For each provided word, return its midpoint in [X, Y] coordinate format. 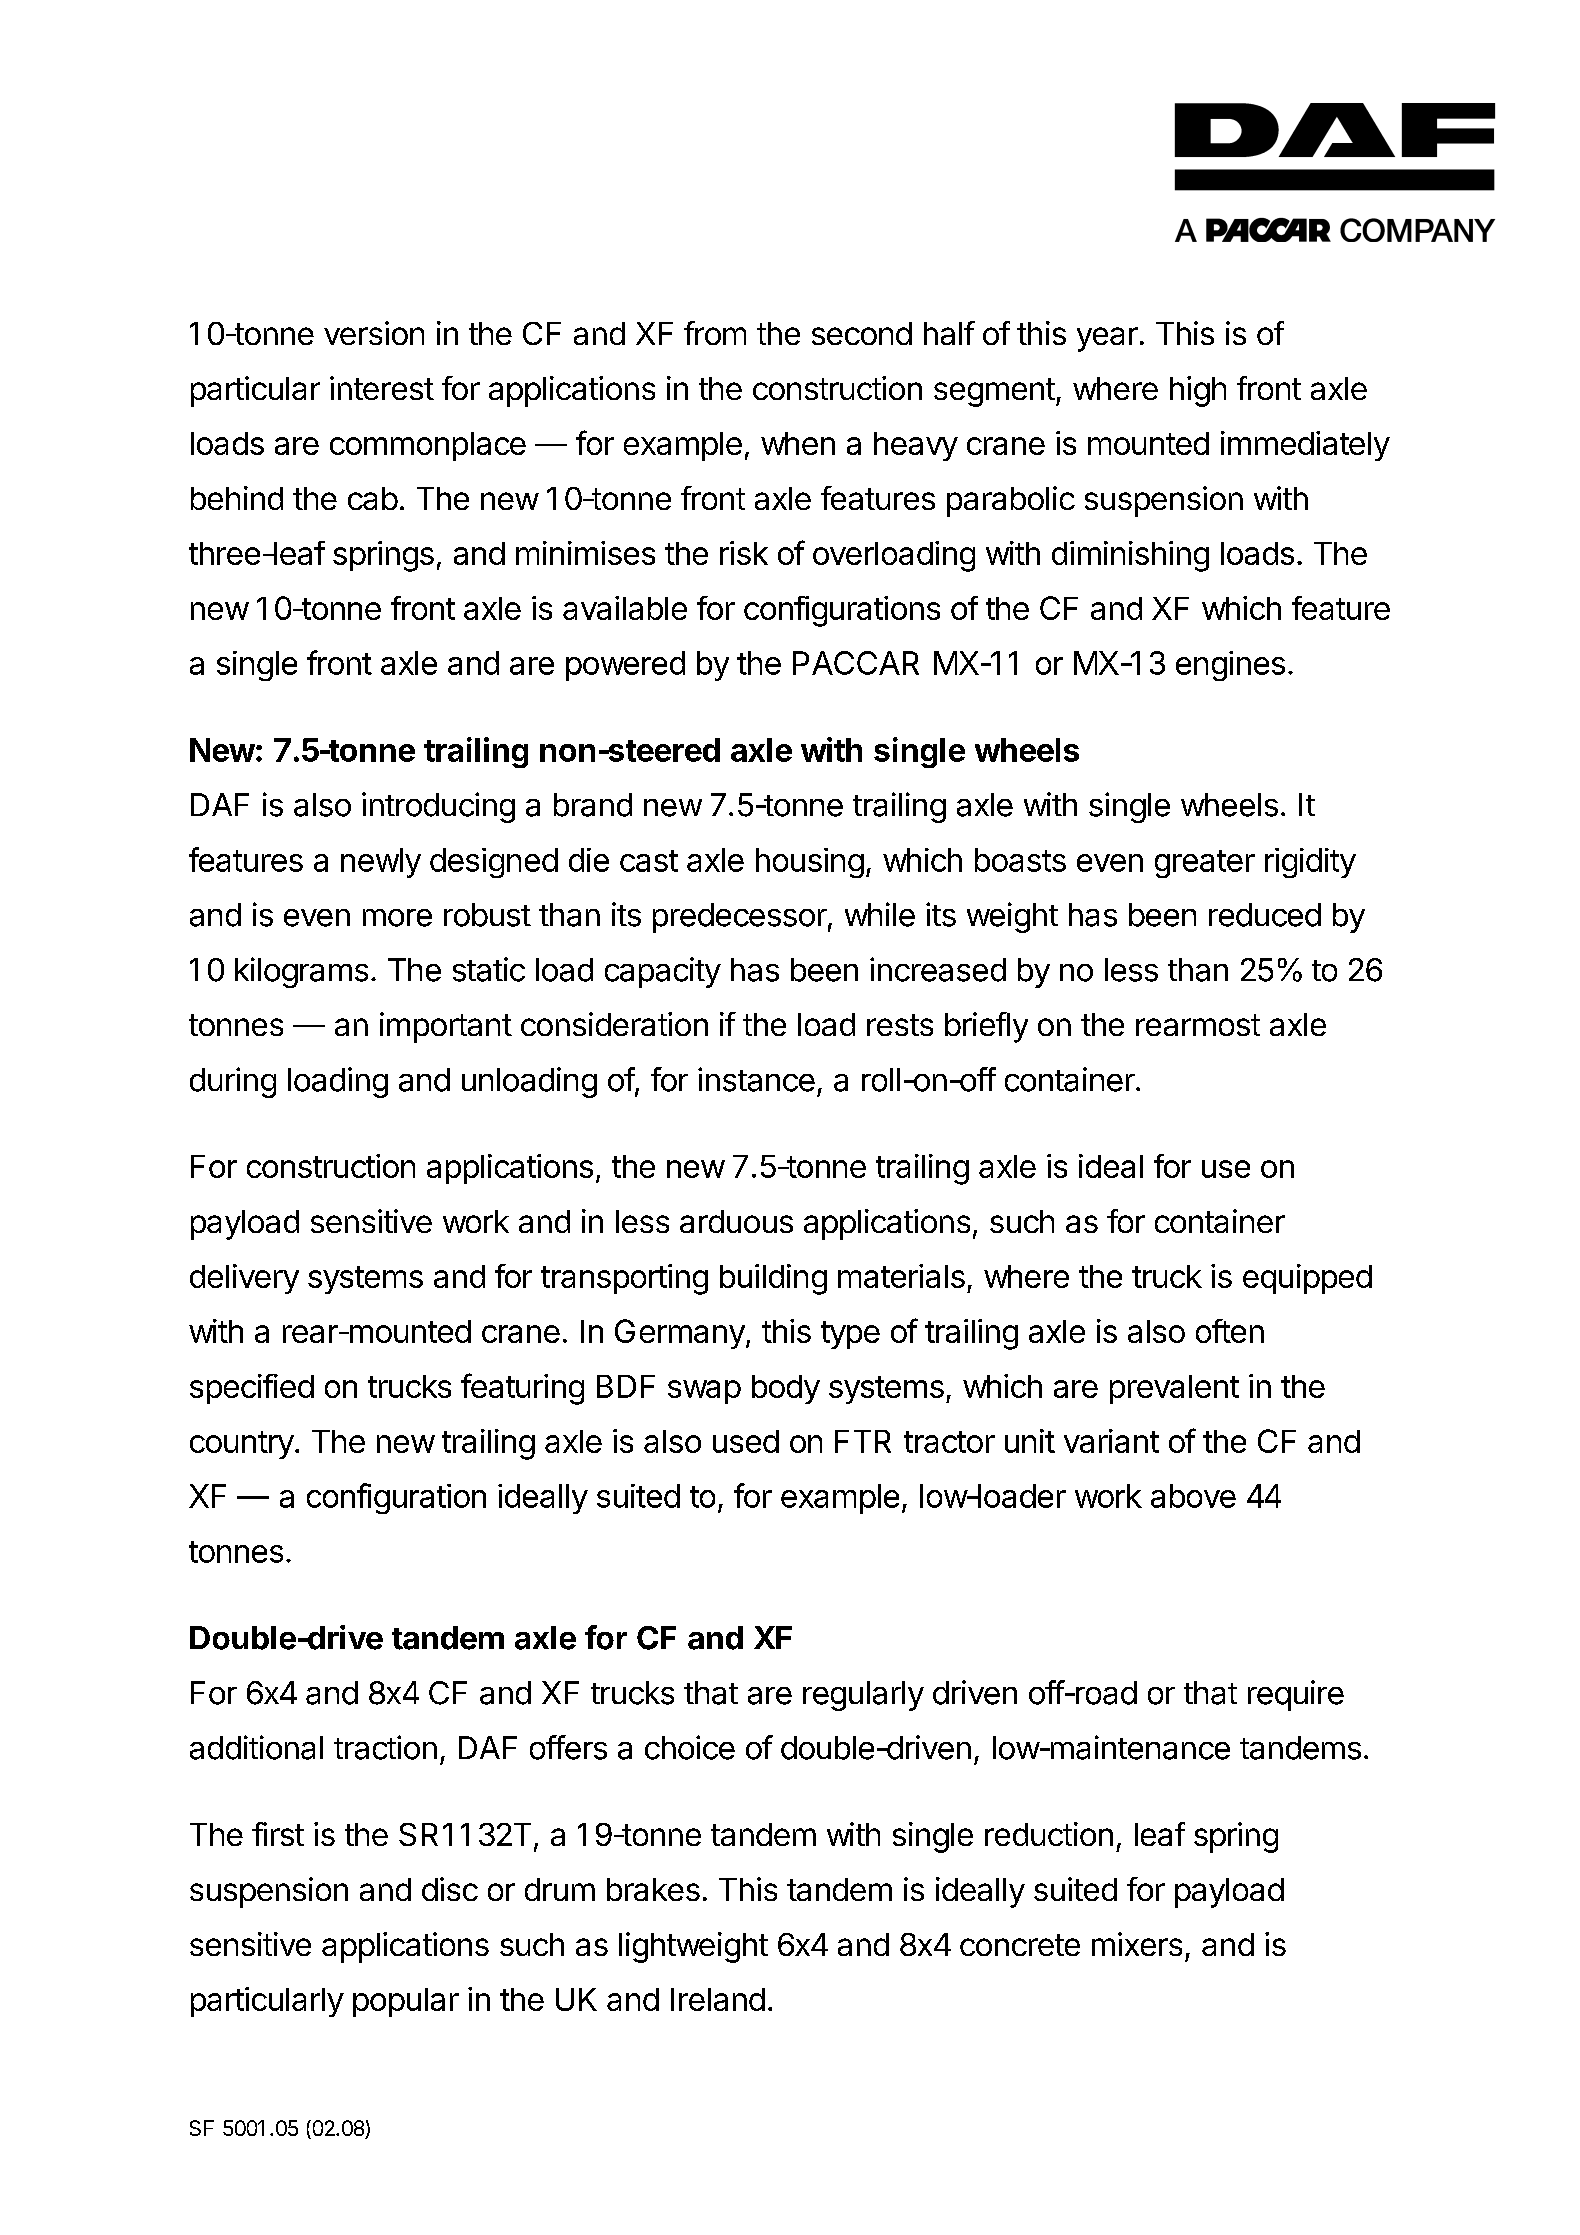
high [1198, 391]
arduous [736, 1221]
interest [382, 388]
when [798, 443]
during [233, 1082]
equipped [1307, 1279]
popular [406, 2002]
